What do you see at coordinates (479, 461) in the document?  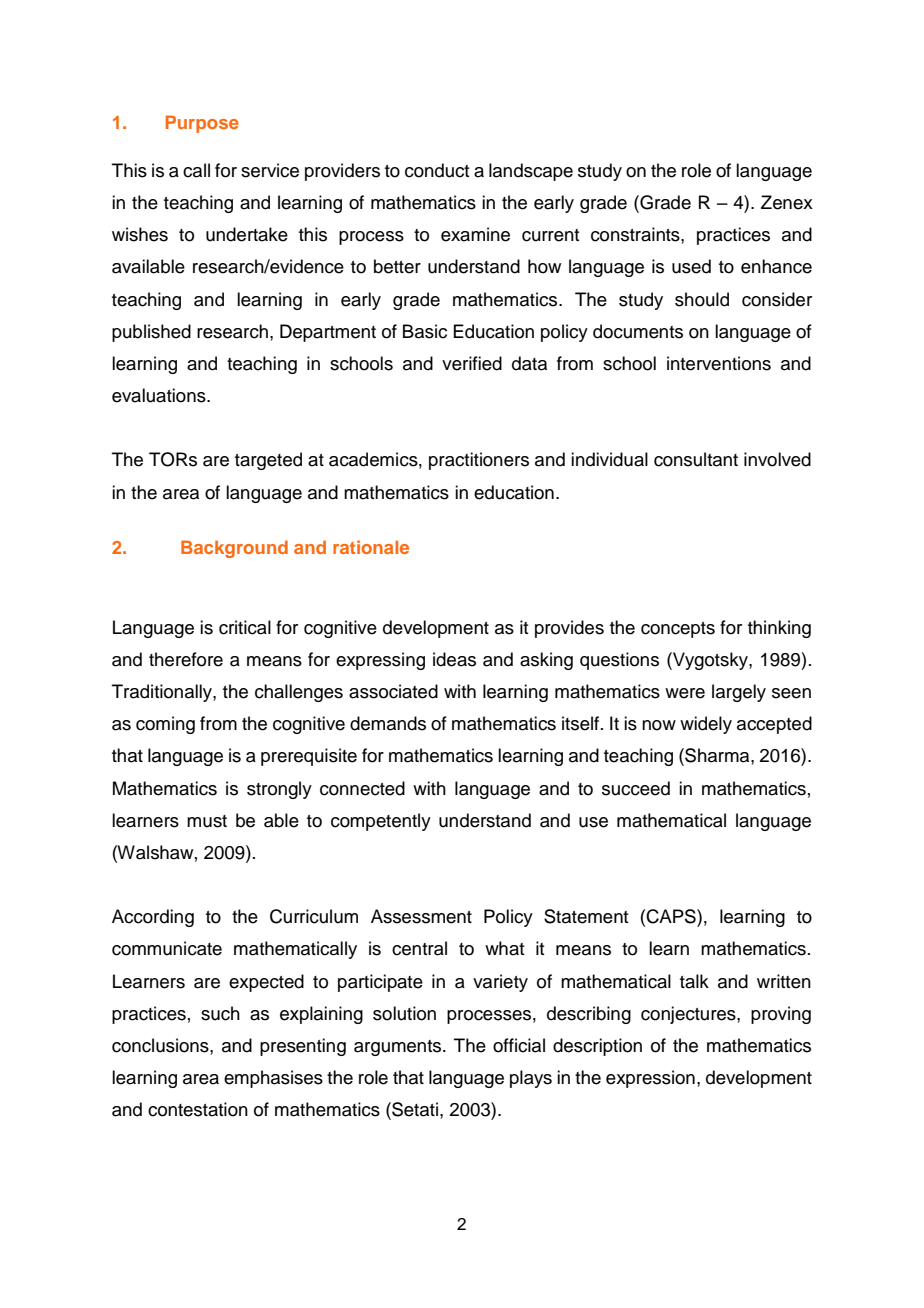 I see `practitioners` at bounding box center [479, 461].
